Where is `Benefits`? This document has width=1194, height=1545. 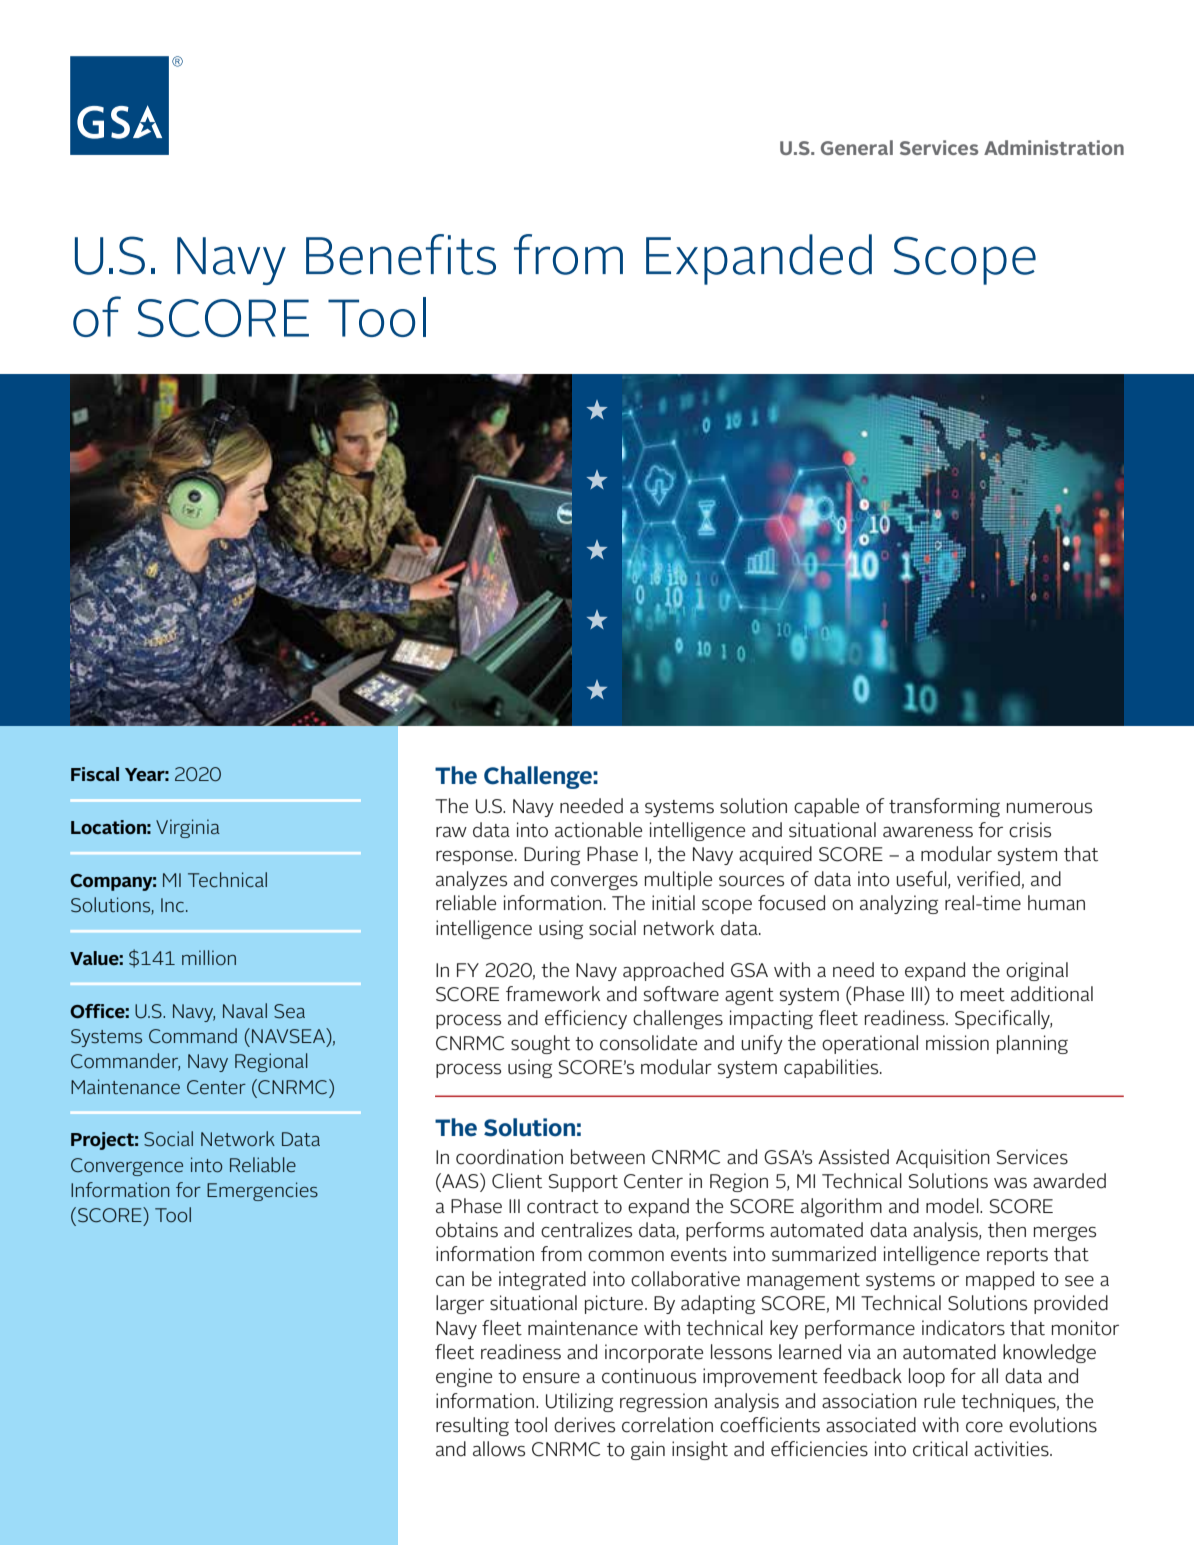
Benefits is located at coordinates (401, 254).
